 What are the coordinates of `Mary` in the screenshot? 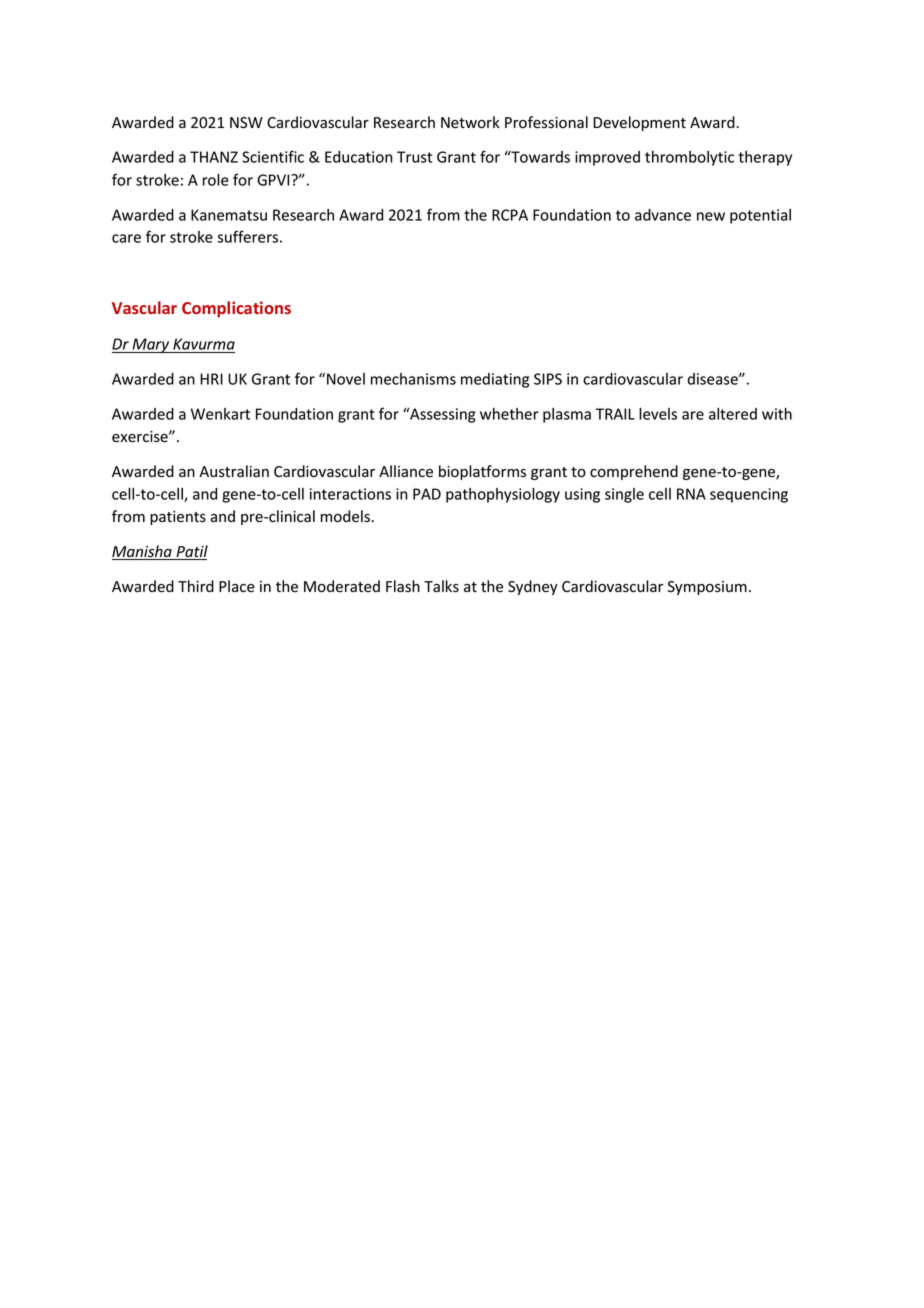 It's located at (151, 345).
